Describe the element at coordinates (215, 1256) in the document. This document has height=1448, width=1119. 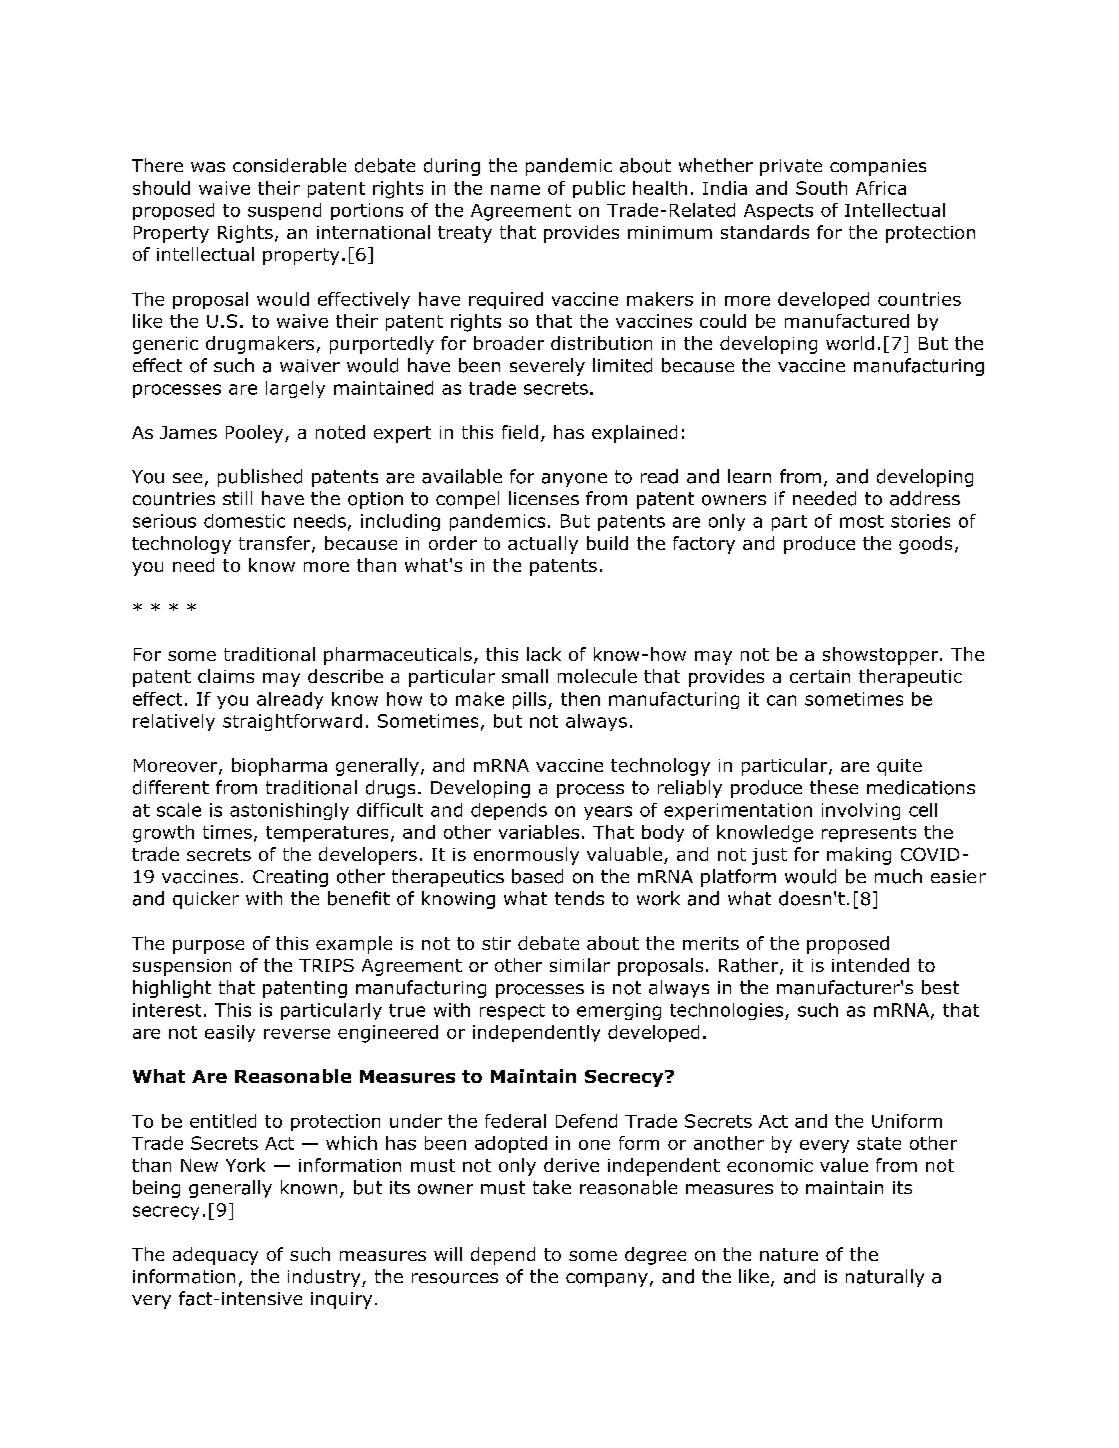
I see `adequacy` at that location.
